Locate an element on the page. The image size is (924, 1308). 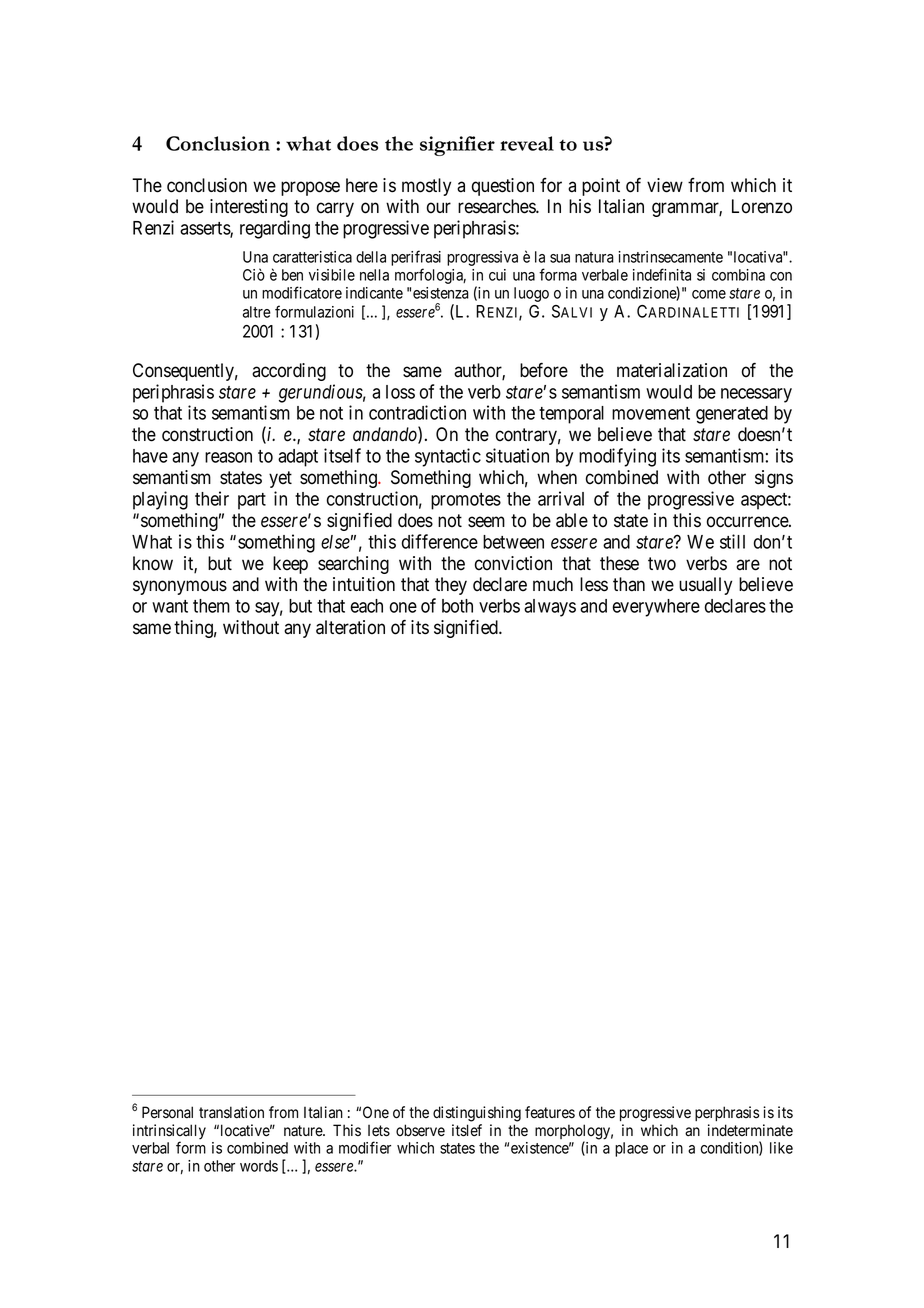
necessary is located at coordinates (756, 395).
